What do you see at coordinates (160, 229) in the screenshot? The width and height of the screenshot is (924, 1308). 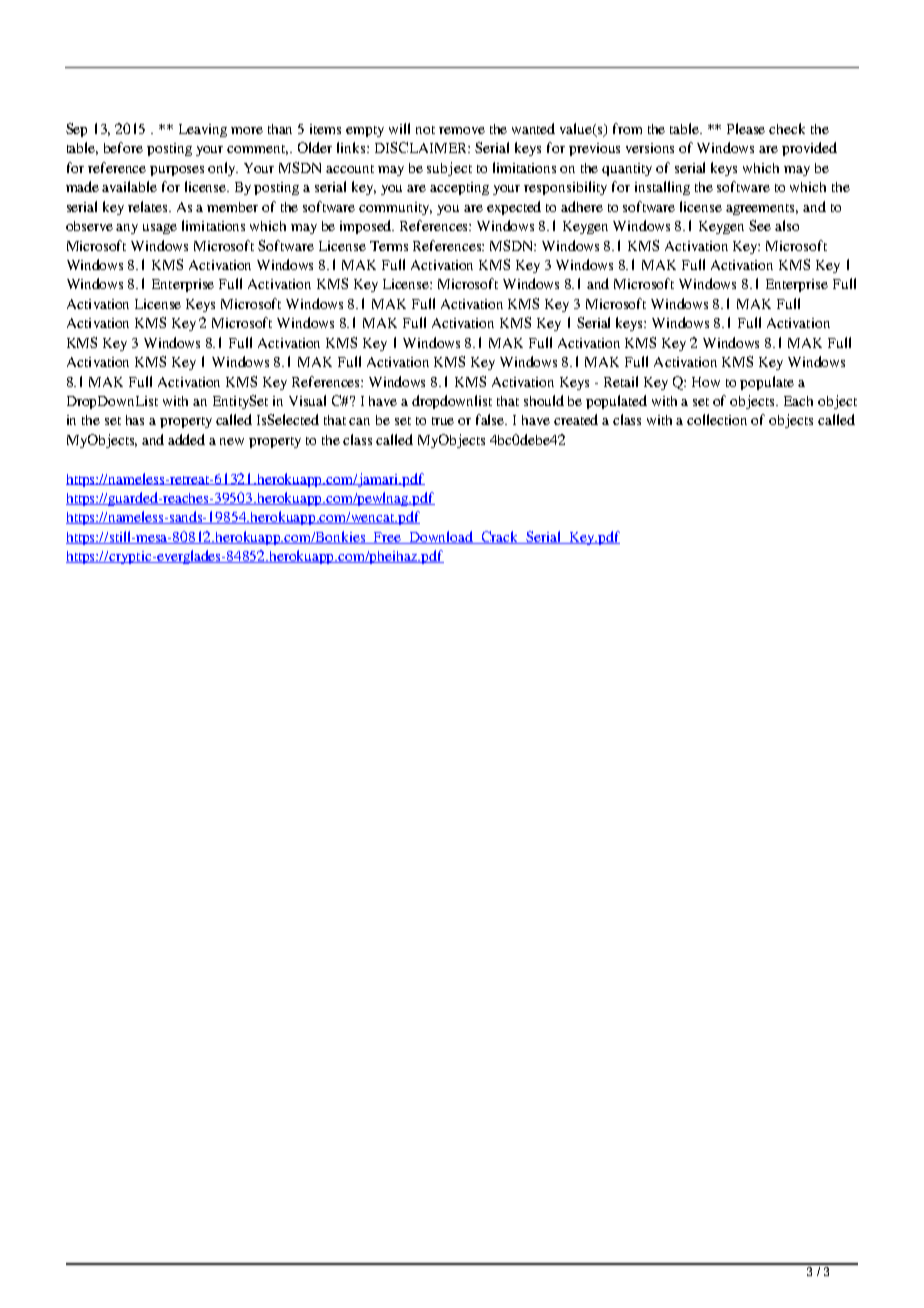 I see `usage` at bounding box center [160, 229].
